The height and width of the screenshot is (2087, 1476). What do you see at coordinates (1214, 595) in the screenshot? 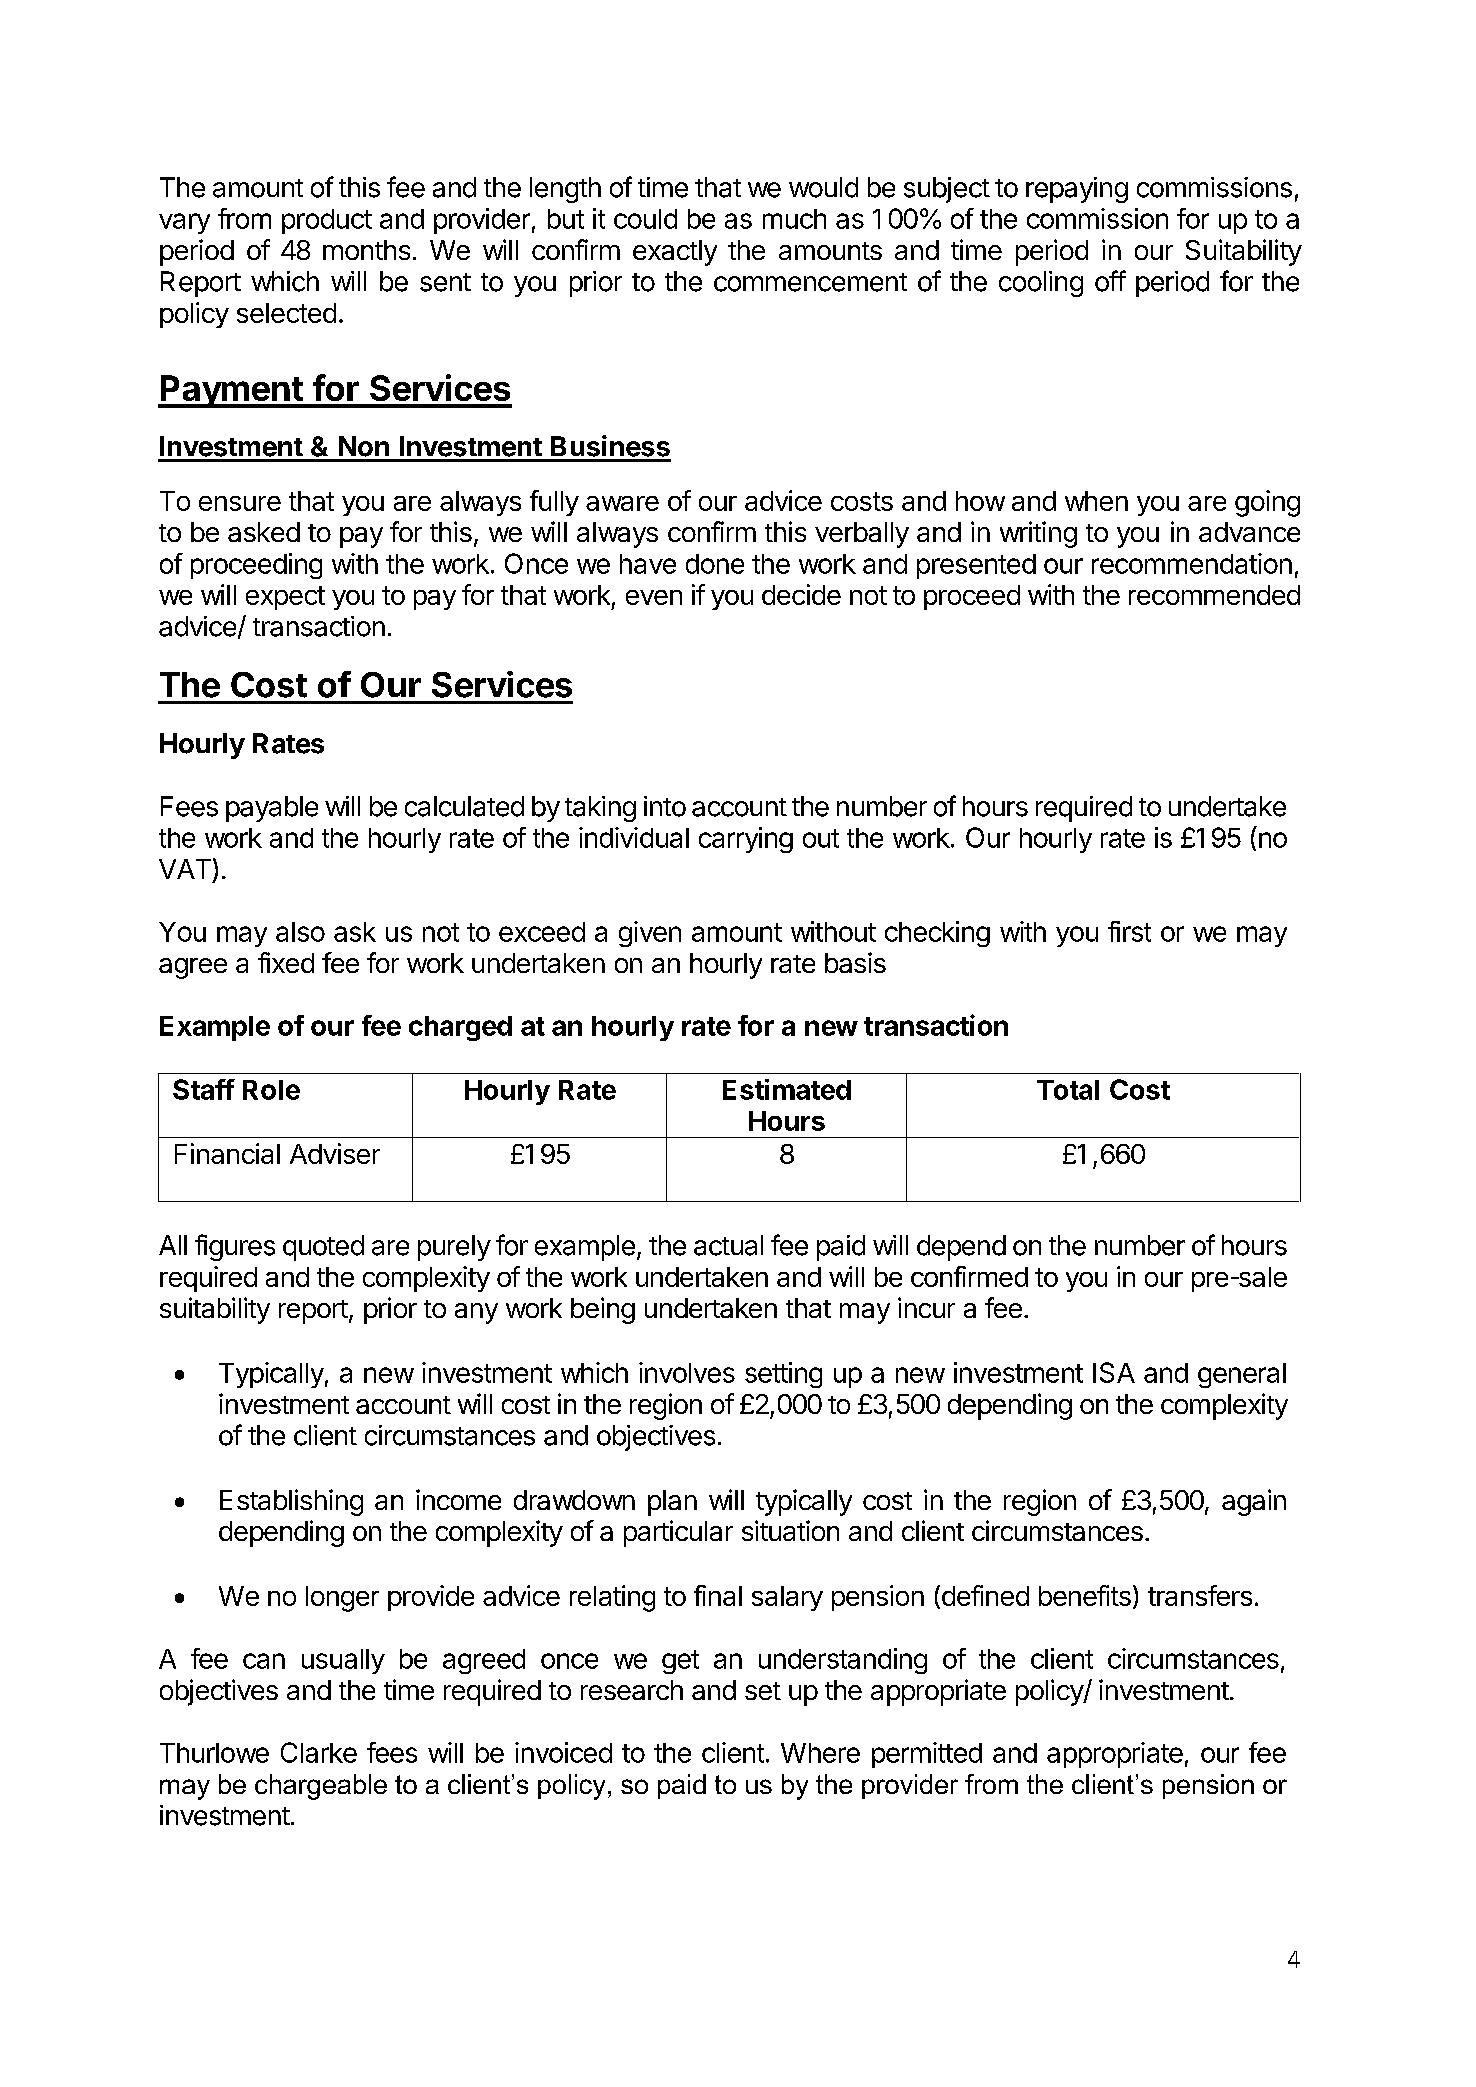
I see `recommended` at bounding box center [1214, 595].
